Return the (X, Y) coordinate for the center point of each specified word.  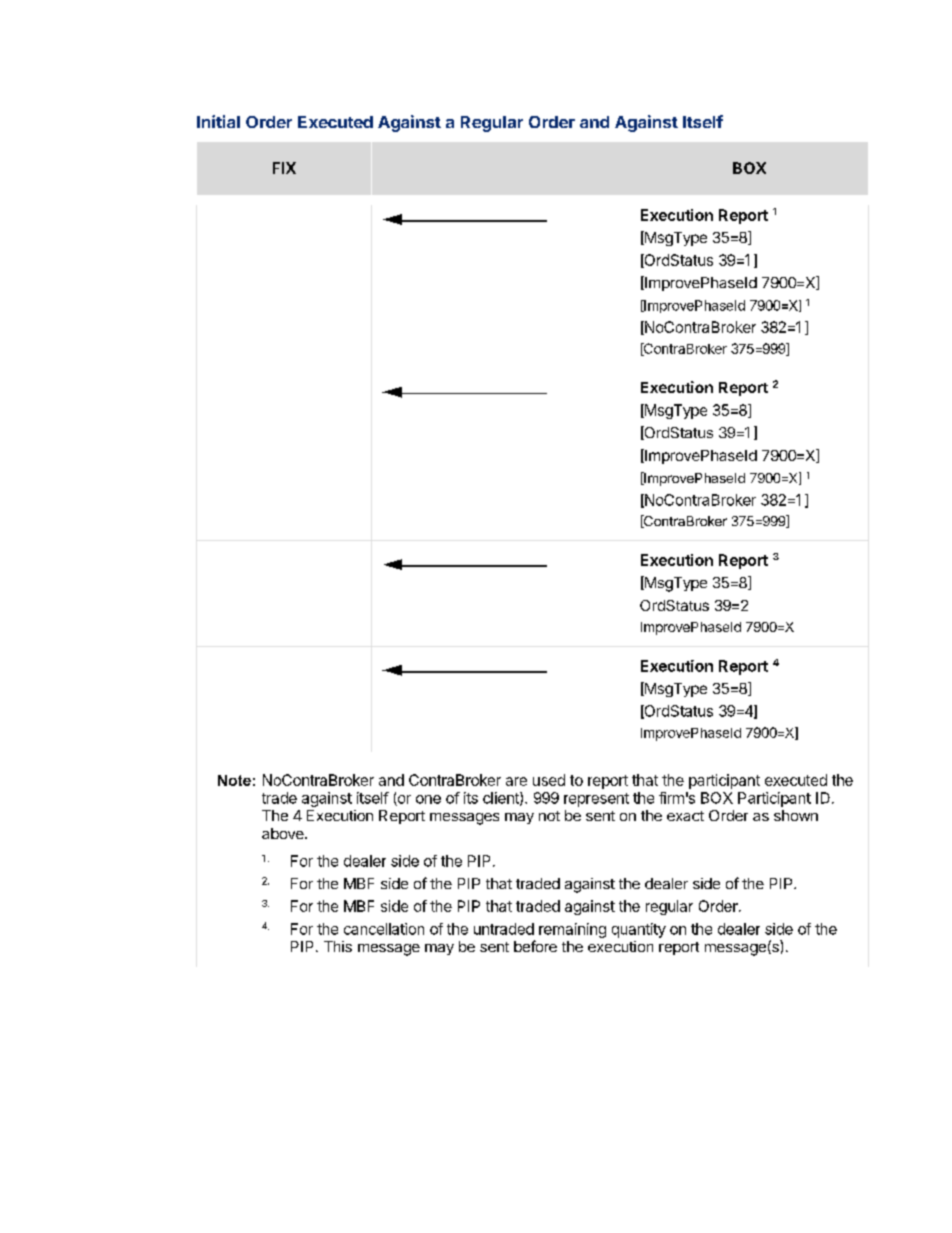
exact (685, 816)
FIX (284, 168)
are (516, 781)
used (549, 780)
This (338, 946)
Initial (218, 121)
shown (796, 815)
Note (234, 780)
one (428, 799)
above (284, 833)
